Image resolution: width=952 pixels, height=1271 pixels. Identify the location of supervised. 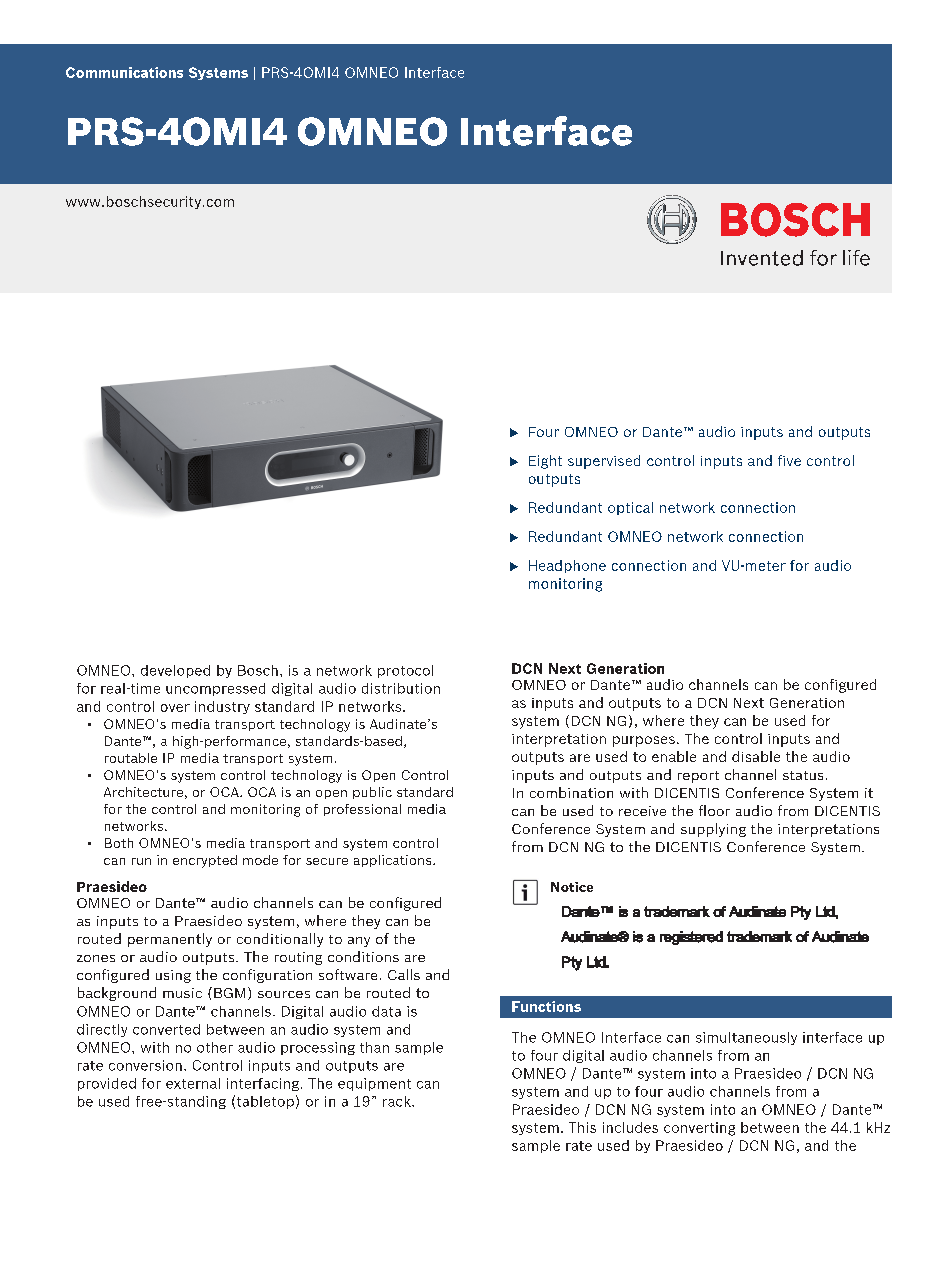
(604, 462).
